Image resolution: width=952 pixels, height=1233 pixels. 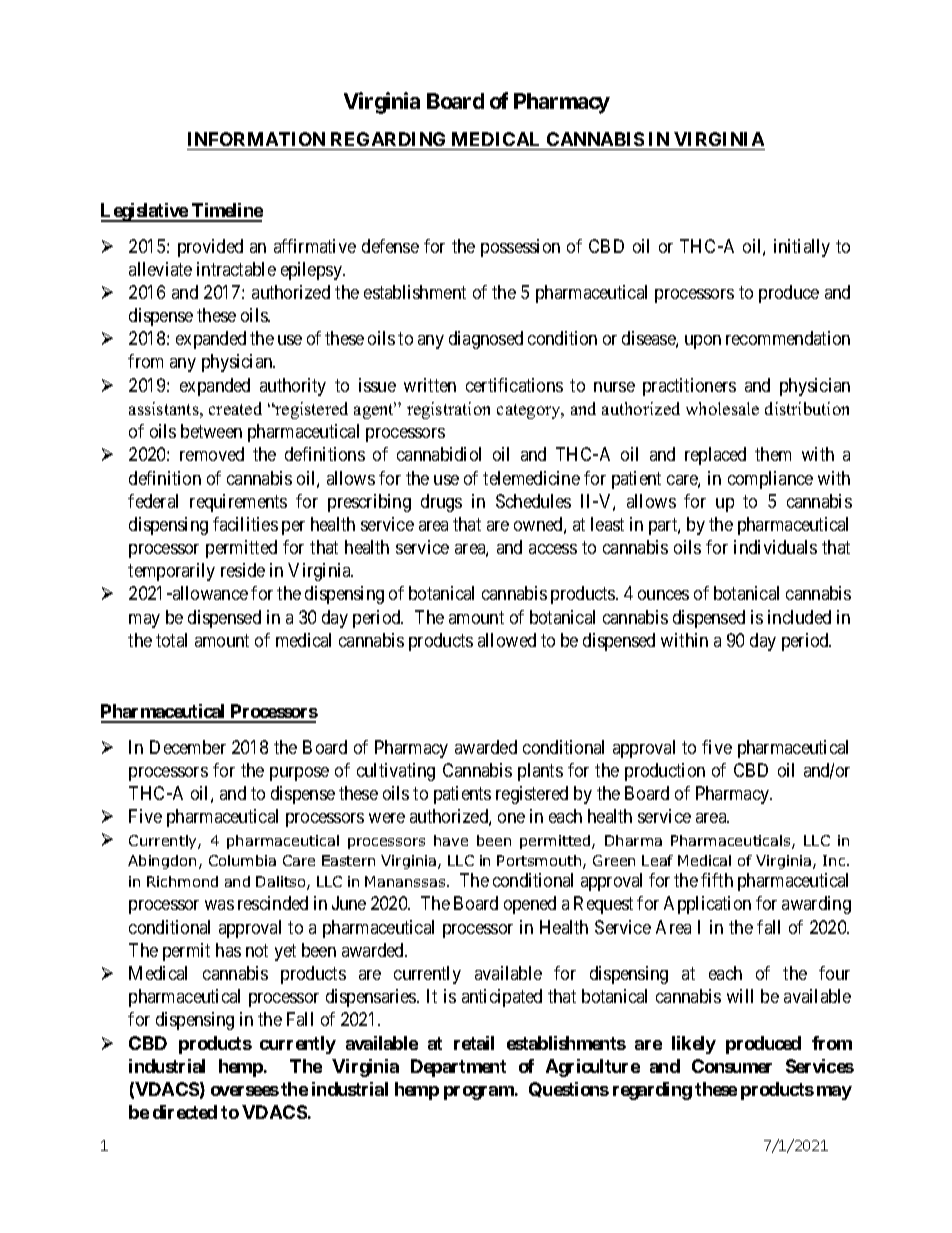 I want to click on INFORMATION, so click(x=256, y=139).
